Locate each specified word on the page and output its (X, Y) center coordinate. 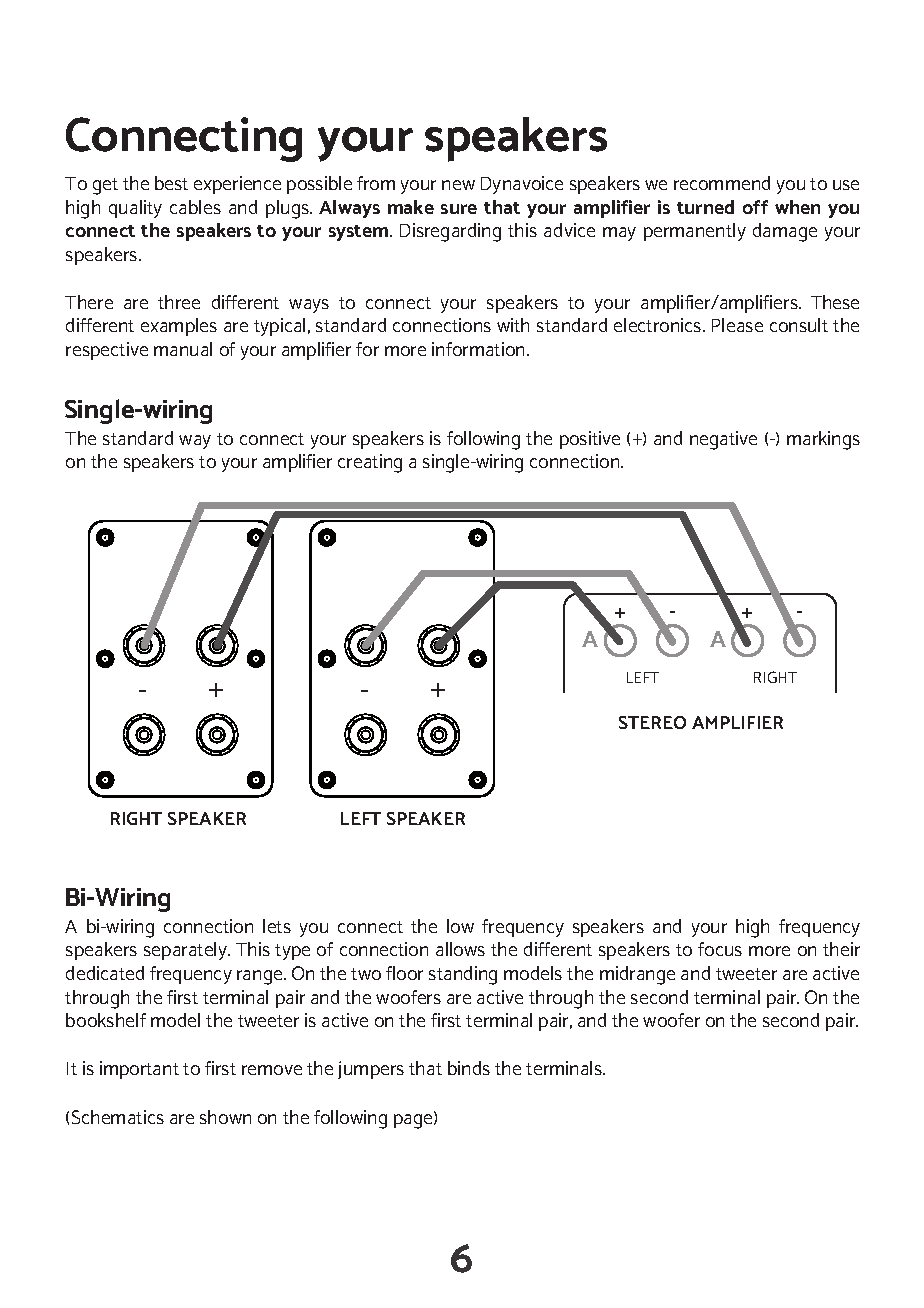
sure (459, 209)
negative (723, 440)
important (139, 1070)
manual (183, 349)
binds (469, 1068)
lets (277, 926)
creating (370, 463)
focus (720, 949)
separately (187, 951)
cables (195, 207)
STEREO (652, 722)
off (755, 207)
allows (460, 949)
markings (823, 440)
